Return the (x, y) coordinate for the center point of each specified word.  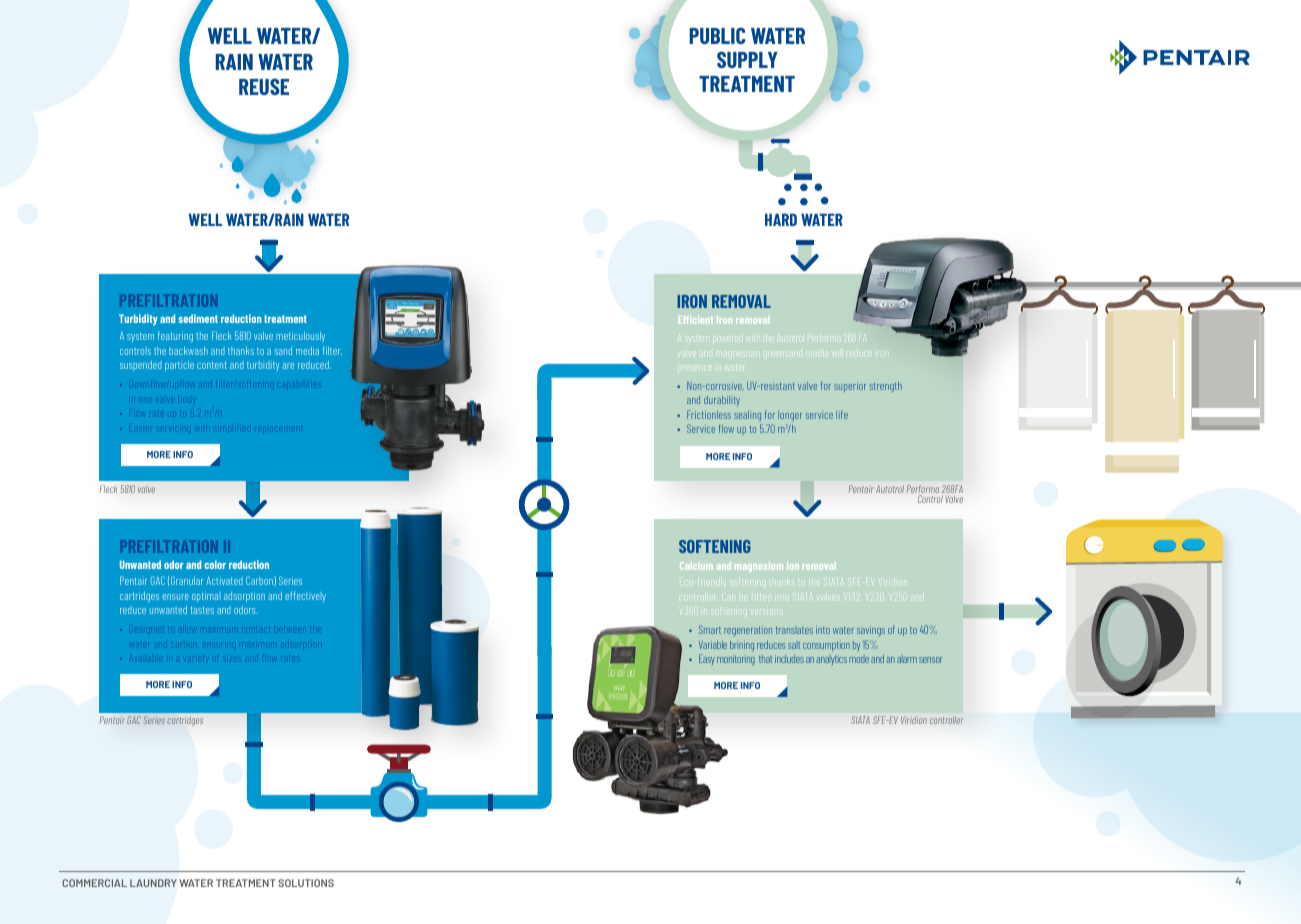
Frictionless (709, 414)
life (842, 414)
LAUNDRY (153, 883)
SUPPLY (747, 59)
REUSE (264, 86)
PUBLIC (717, 35)
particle (179, 366)
